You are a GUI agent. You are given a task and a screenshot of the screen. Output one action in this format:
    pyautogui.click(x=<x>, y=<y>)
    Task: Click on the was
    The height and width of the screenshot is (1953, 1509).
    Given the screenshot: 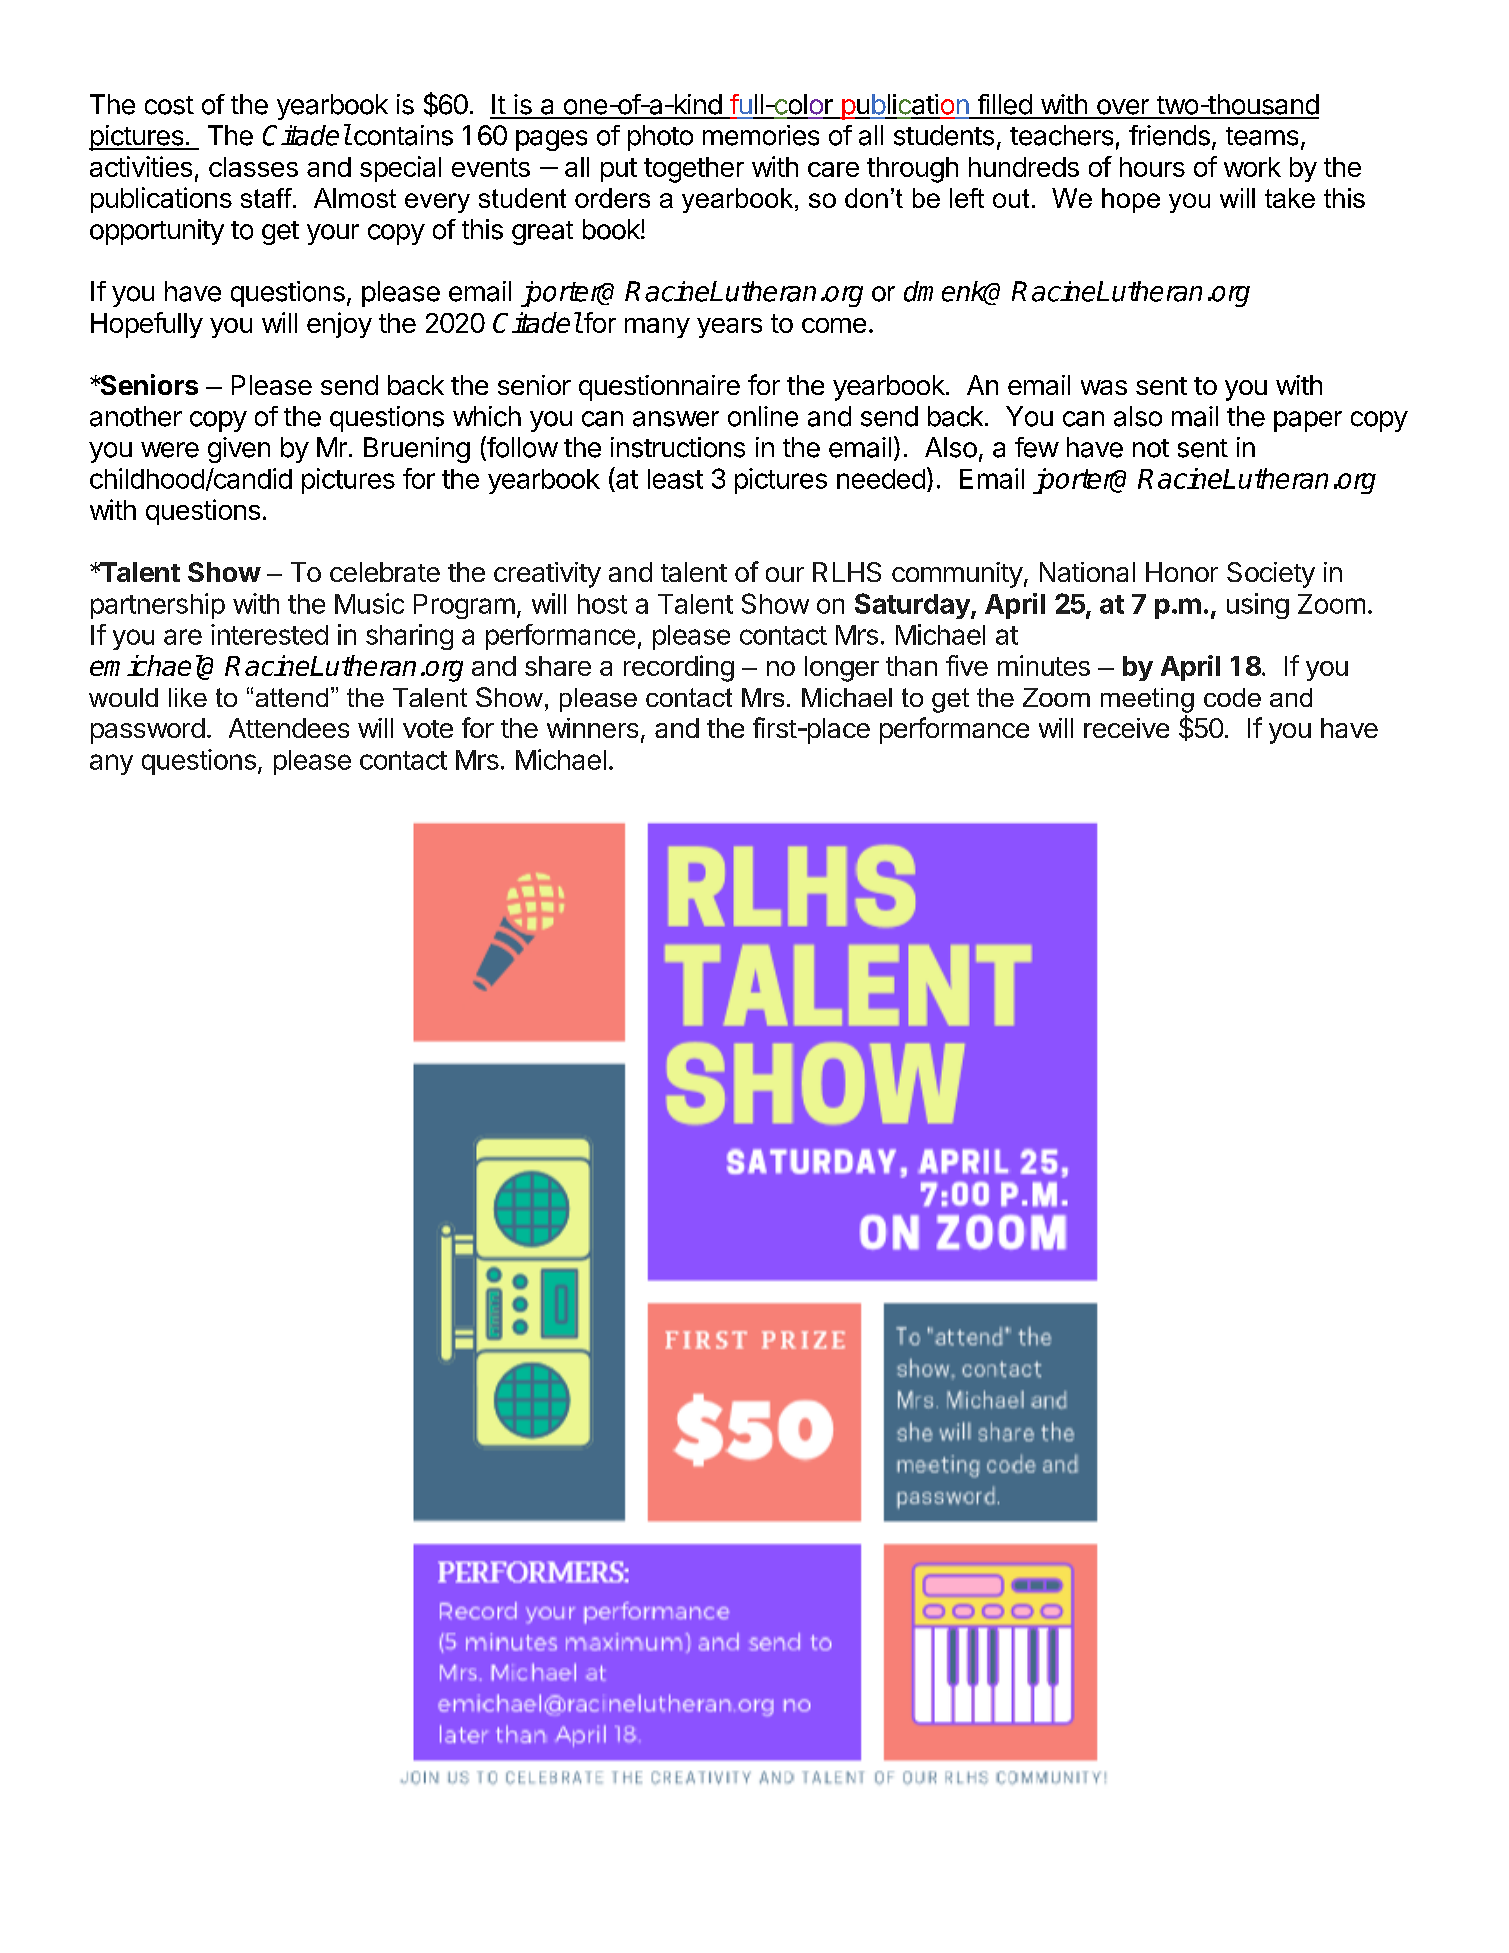 What is the action you would take?
    pyautogui.click(x=1104, y=387)
